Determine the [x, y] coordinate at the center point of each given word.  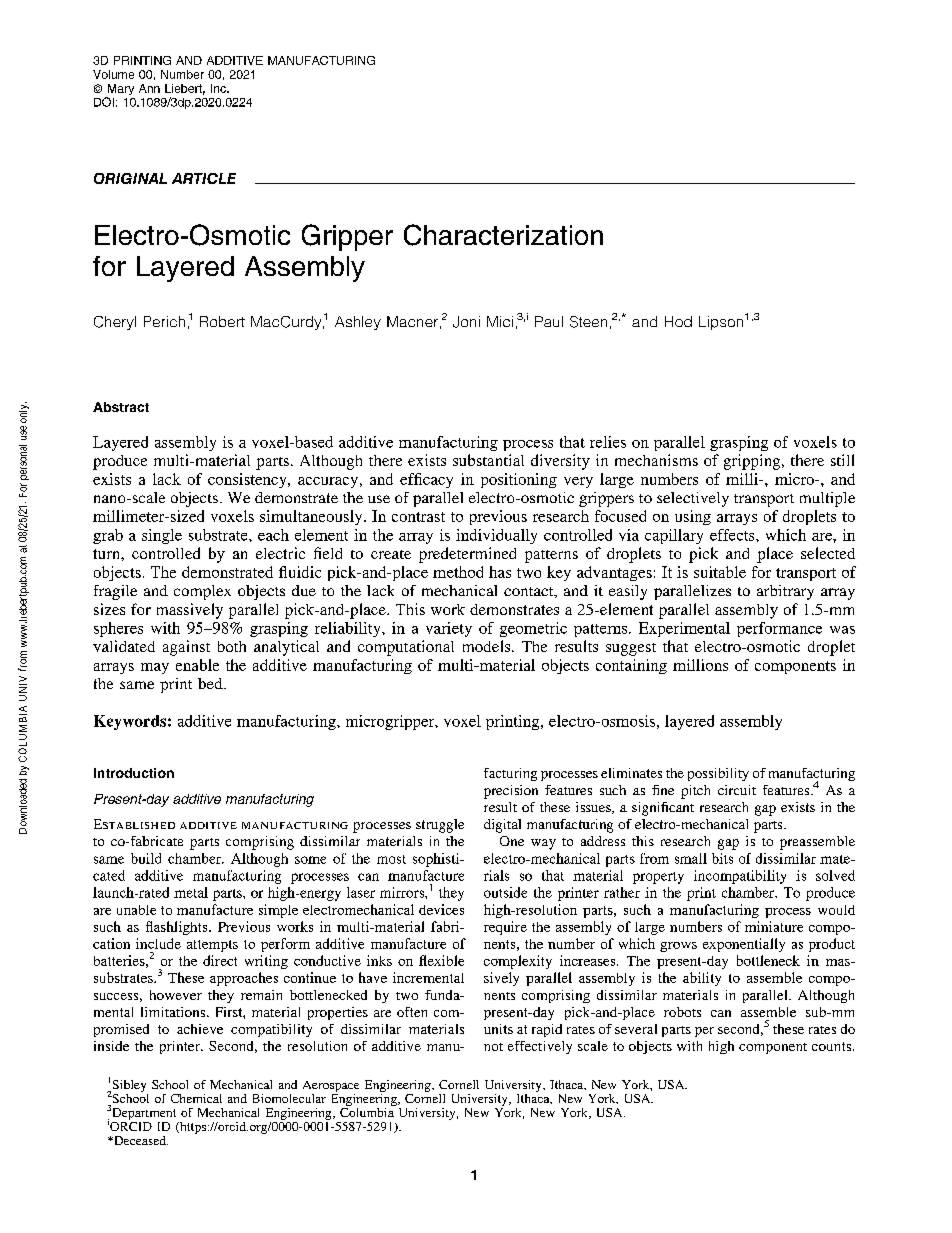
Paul [549, 321]
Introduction [134, 773]
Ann [149, 88]
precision [511, 792]
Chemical [196, 1098]
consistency [248, 480]
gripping [753, 462]
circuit [737, 790]
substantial [488, 460]
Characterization [503, 235]
